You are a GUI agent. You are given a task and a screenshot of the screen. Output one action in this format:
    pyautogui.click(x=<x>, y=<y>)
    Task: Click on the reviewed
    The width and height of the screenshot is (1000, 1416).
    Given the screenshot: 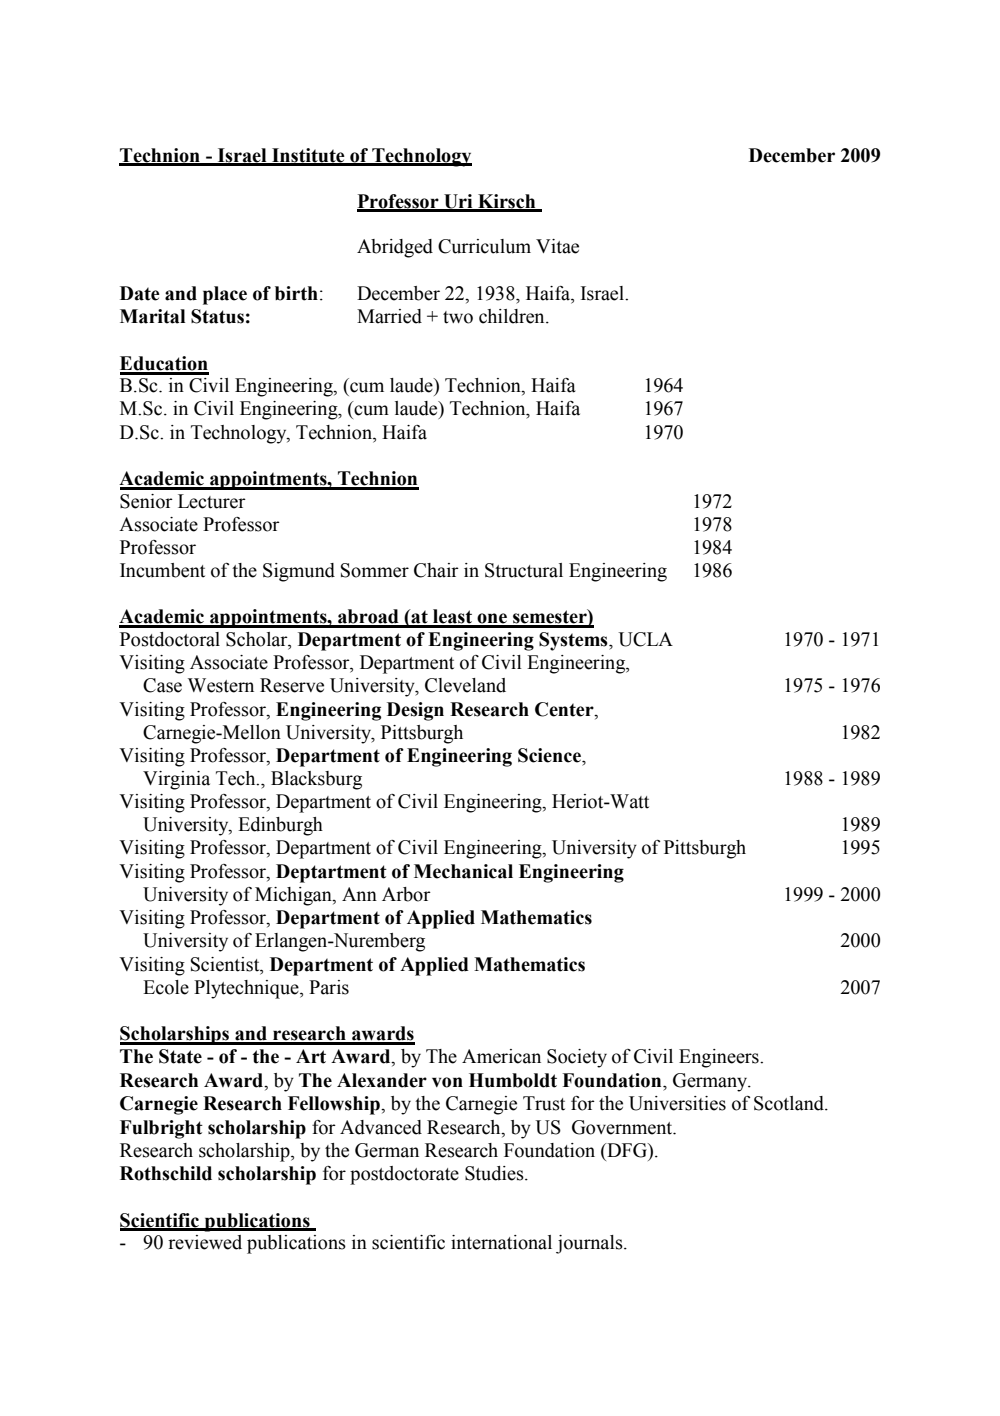 What is the action you would take?
    pyautogui.click(x=205, y=1242)
